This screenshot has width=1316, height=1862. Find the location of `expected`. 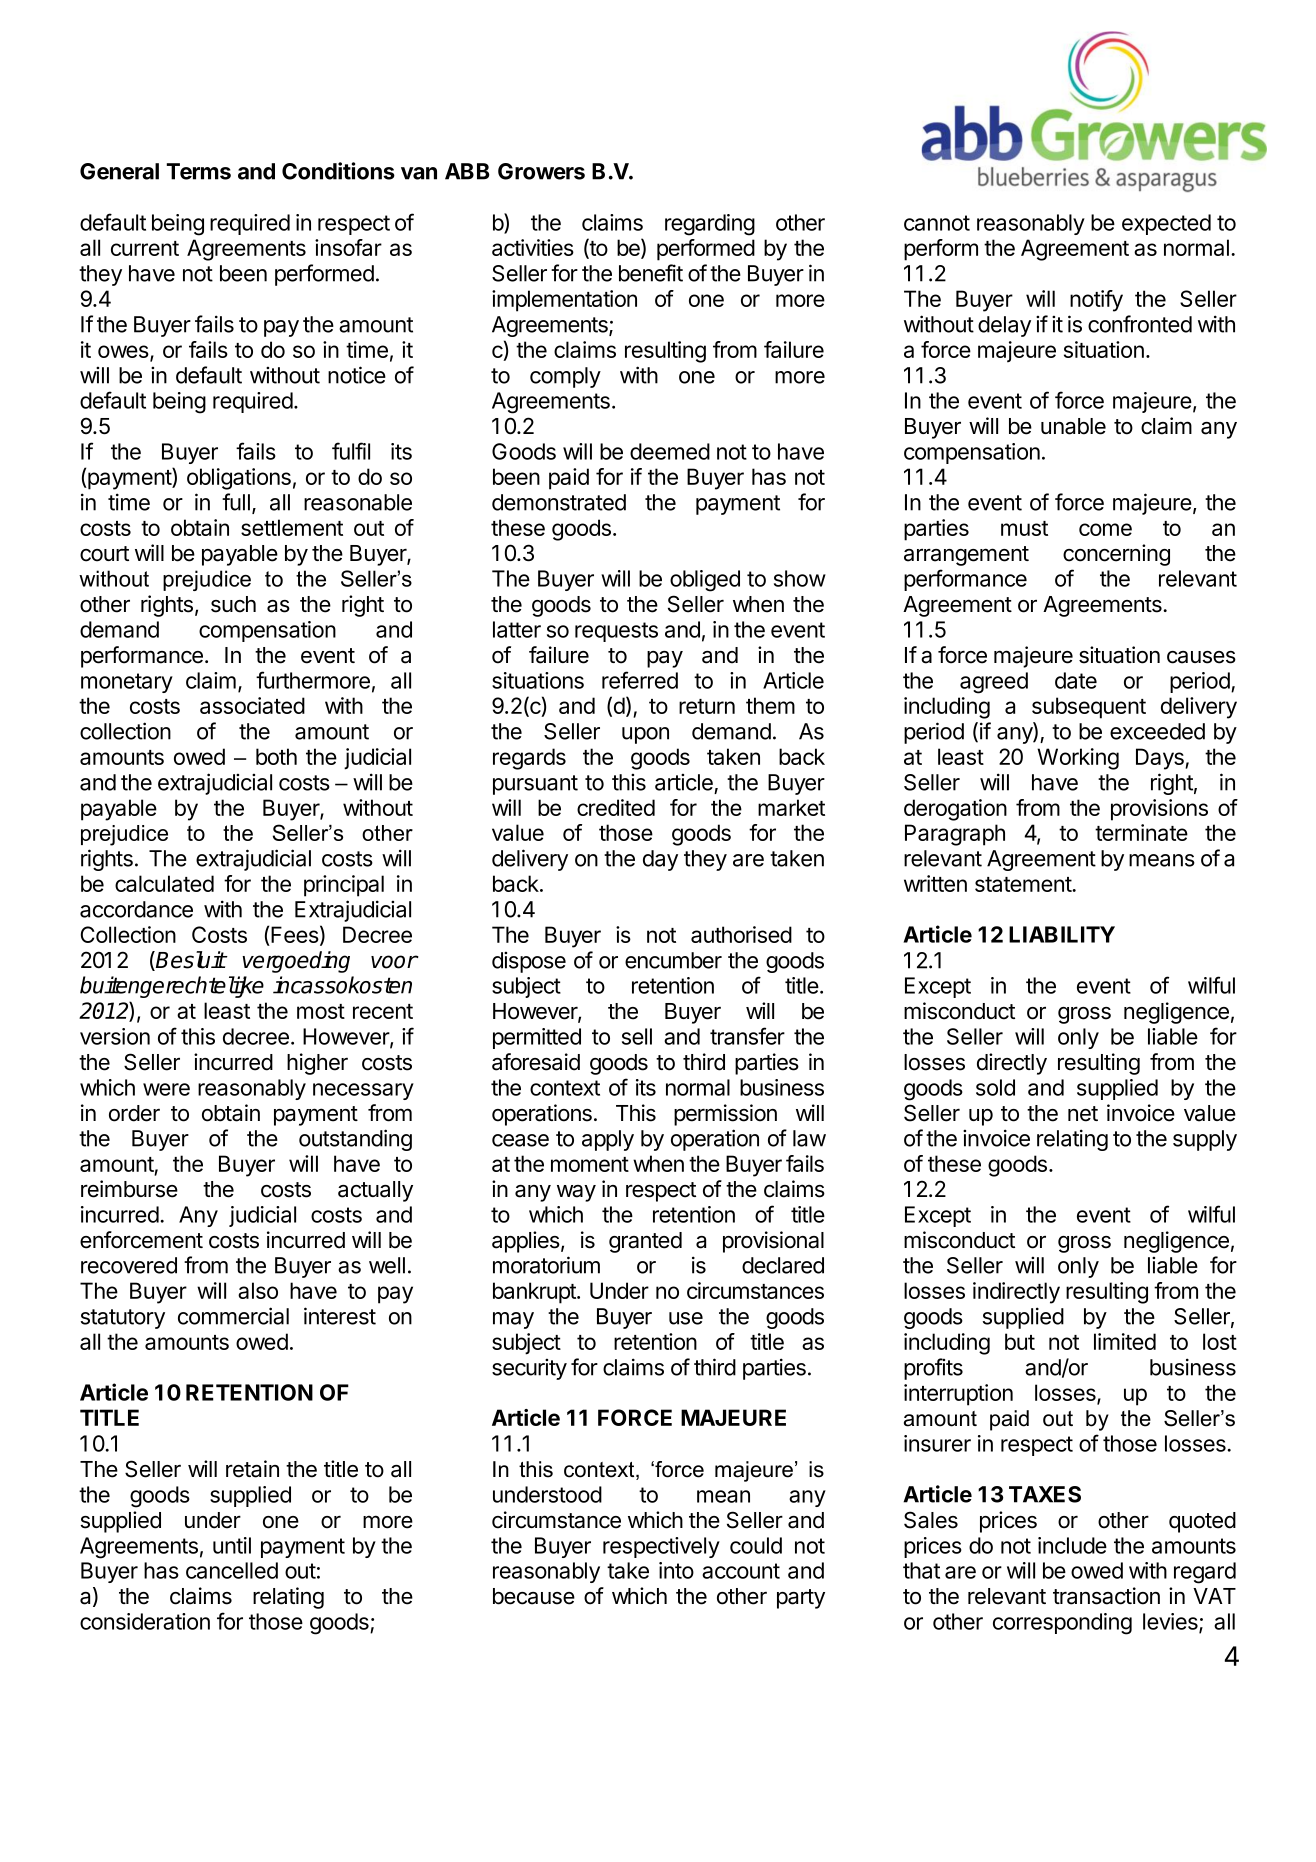

expected is located at coordinates (1166, 224).
